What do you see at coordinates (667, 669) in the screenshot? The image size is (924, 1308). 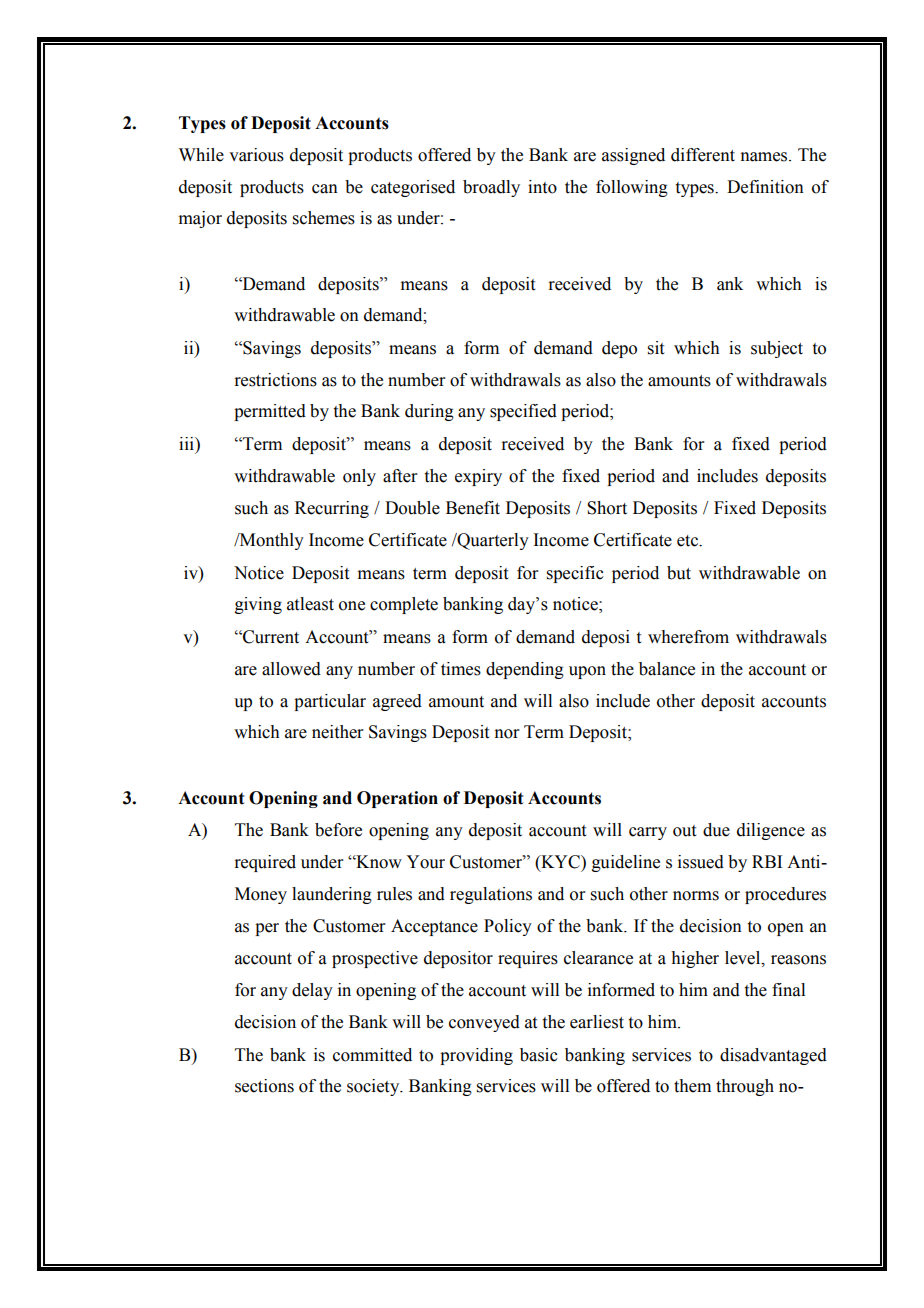 I see `balance` at bounding box center [667, 669].
